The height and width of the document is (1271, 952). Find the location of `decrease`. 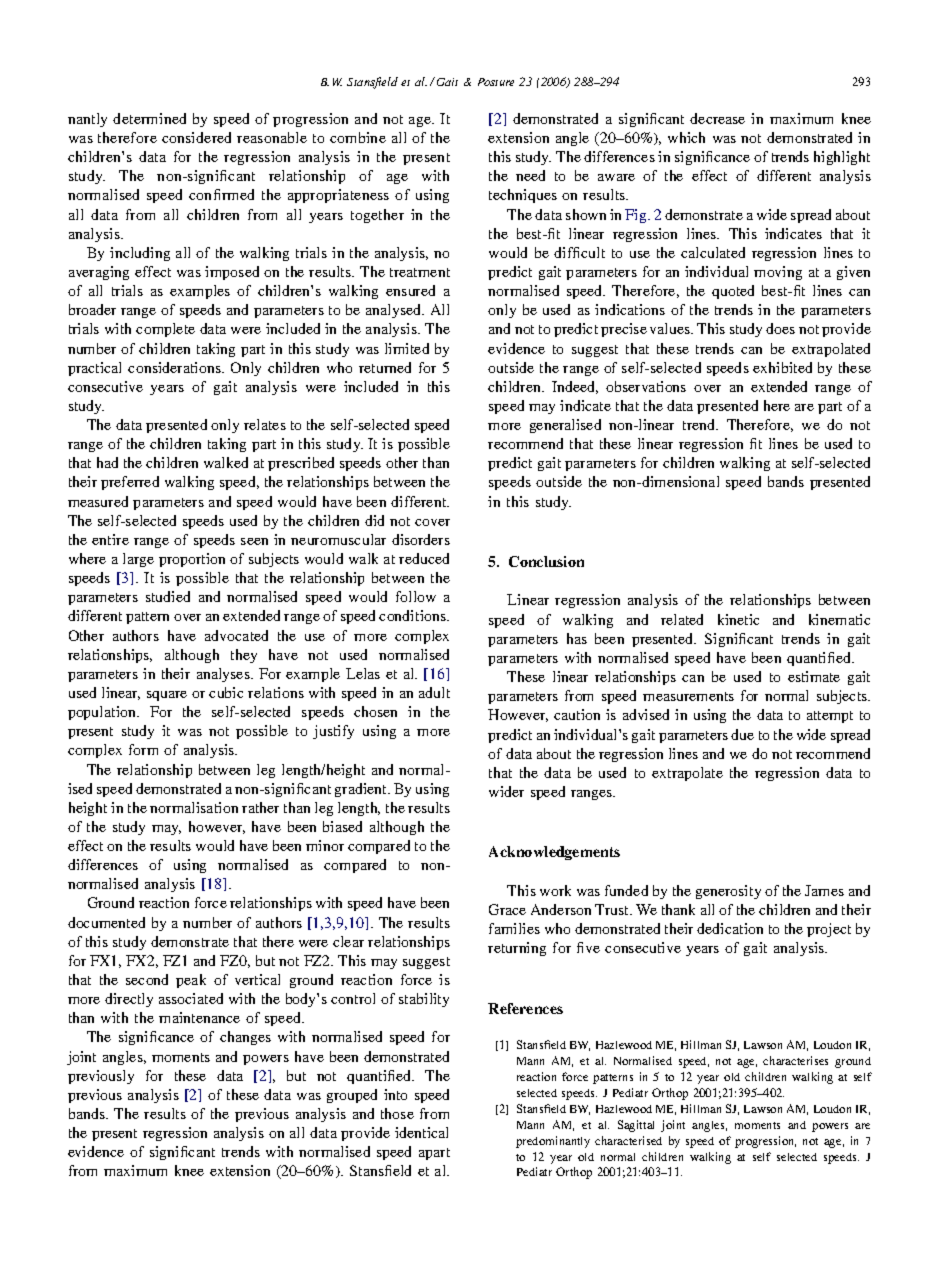

decrease is located at coordinates (717, 118).
